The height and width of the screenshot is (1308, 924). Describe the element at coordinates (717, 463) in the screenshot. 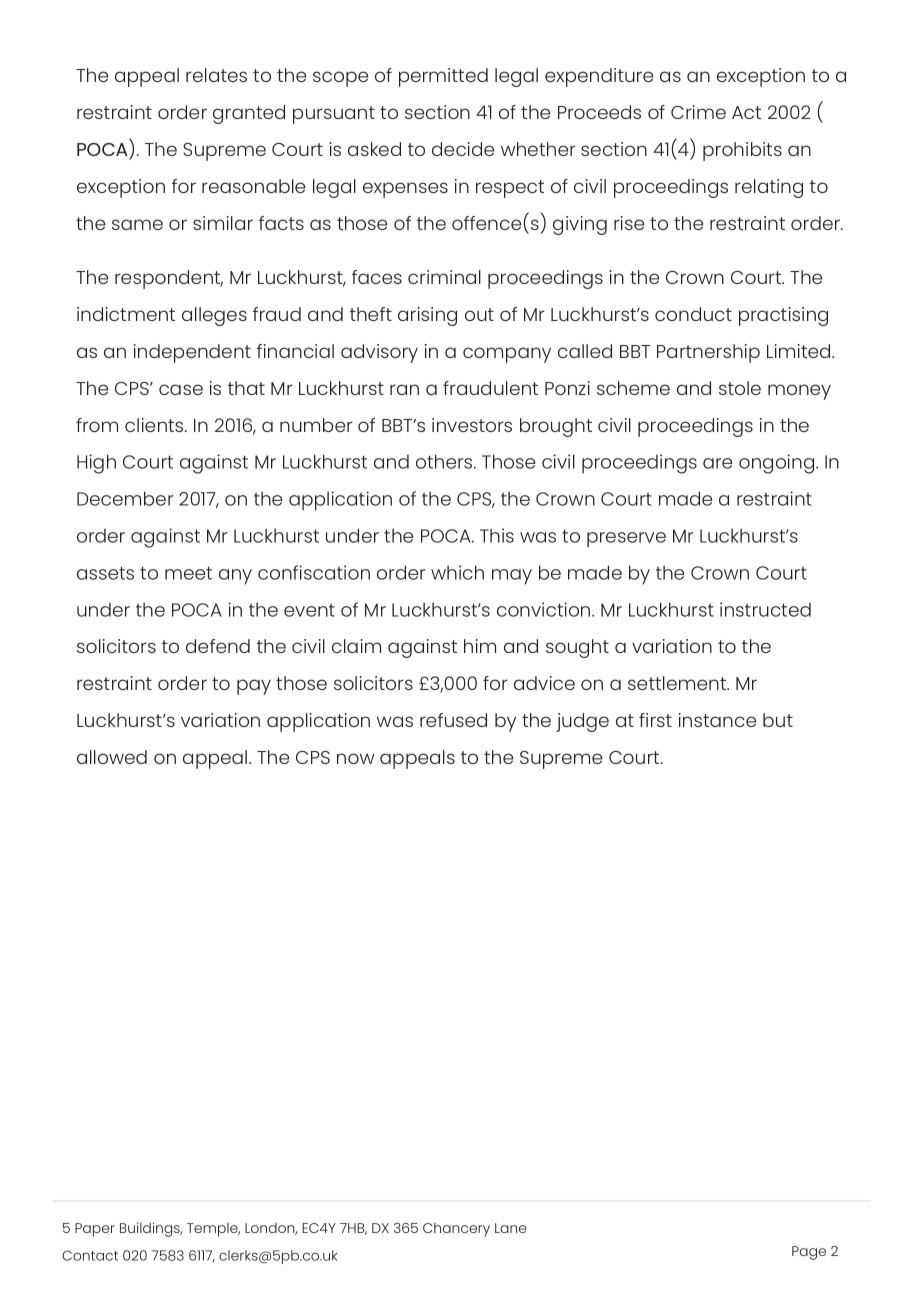

I see `are` at that location.
